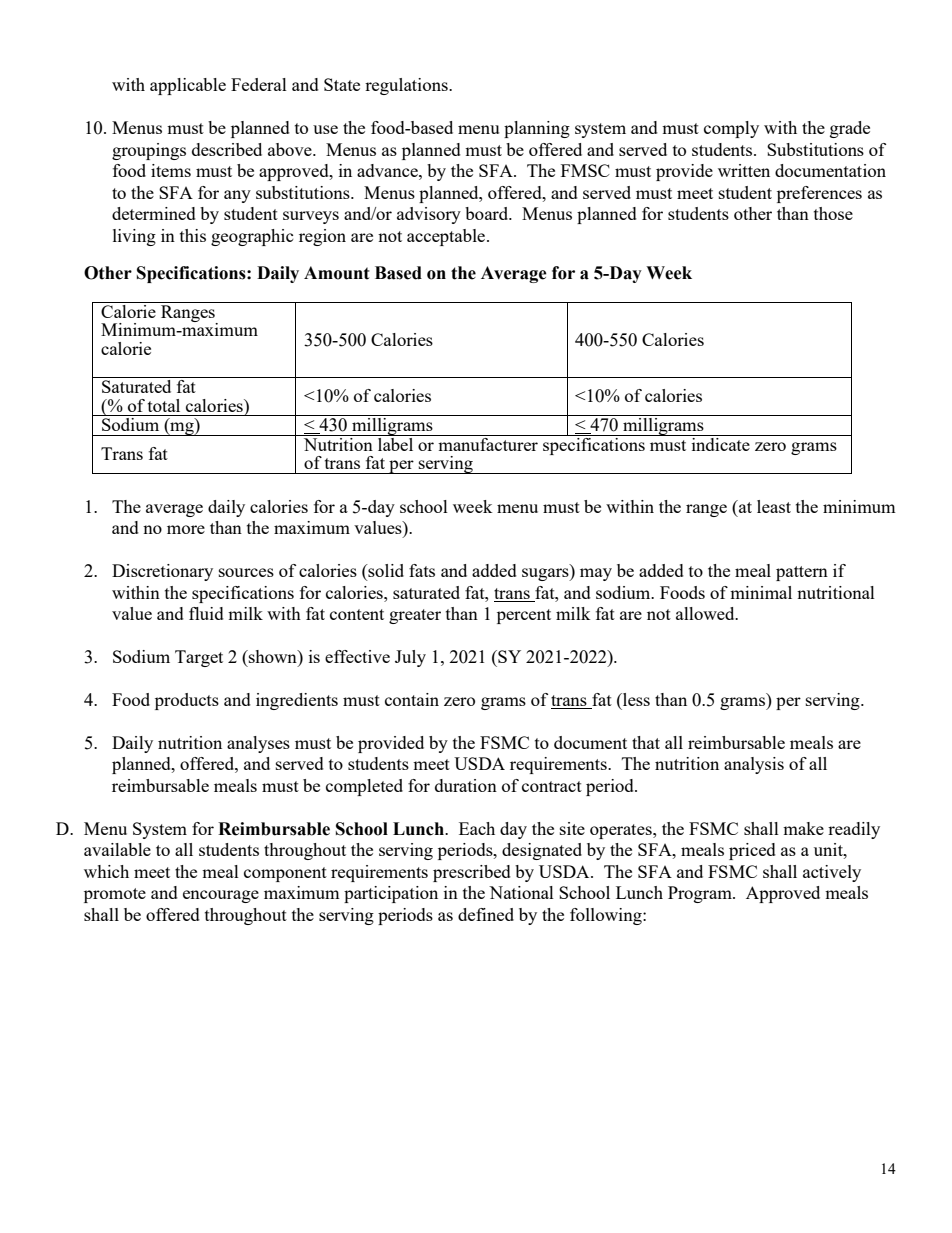 The height and width of the document is (1233, 952). Describe the element at coordinates (221, 896) in the document. I see `encourage` at that location.
